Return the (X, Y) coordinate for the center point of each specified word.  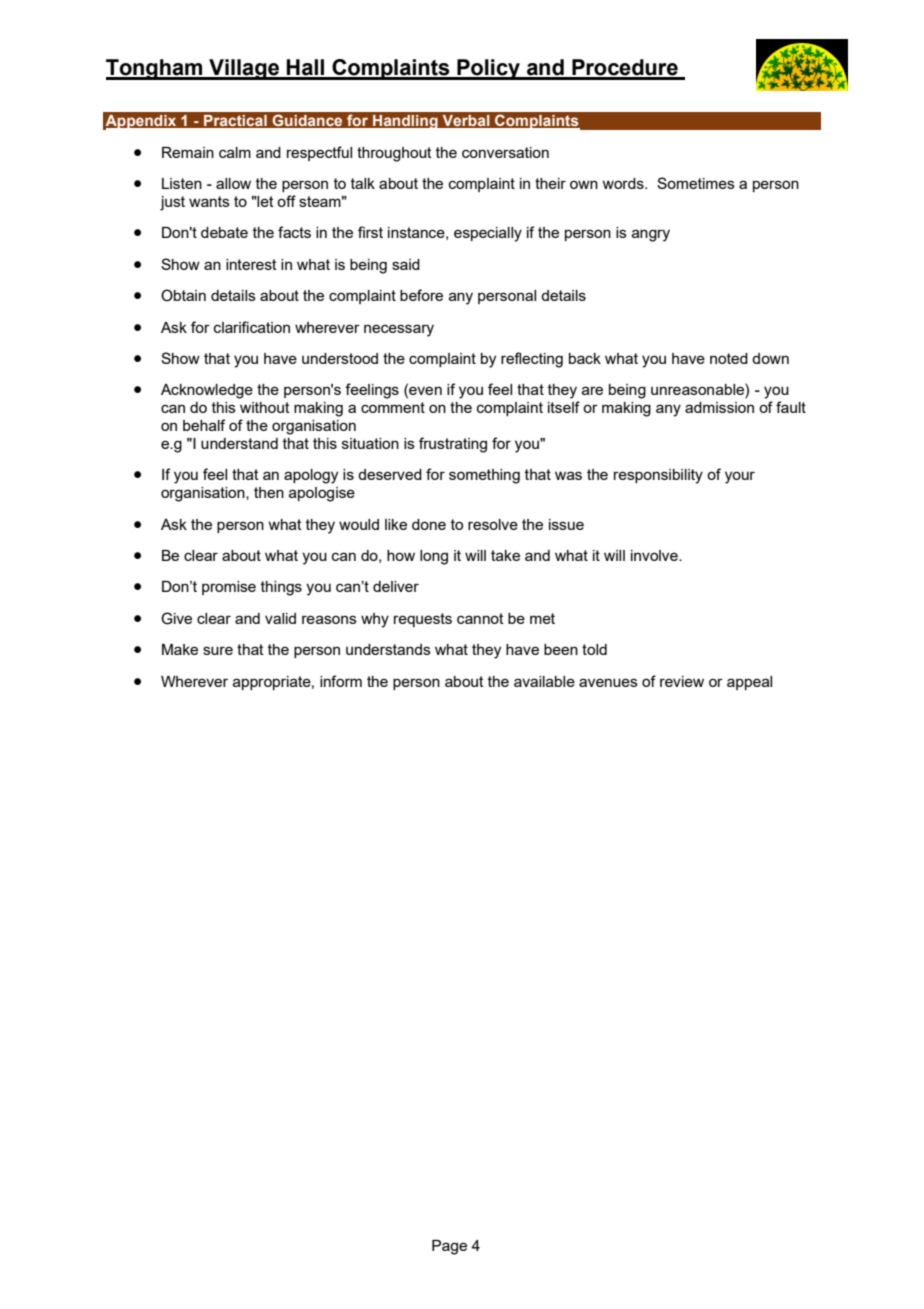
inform (341, 681)
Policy (488, 69)
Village (244, 69)
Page (449, 1247)
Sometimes (696, 183)
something (484, 476)
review (682, 681)
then (269, 492)
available (544, 681)
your (740, 477)
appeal (749, 683)
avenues (608, 682)
